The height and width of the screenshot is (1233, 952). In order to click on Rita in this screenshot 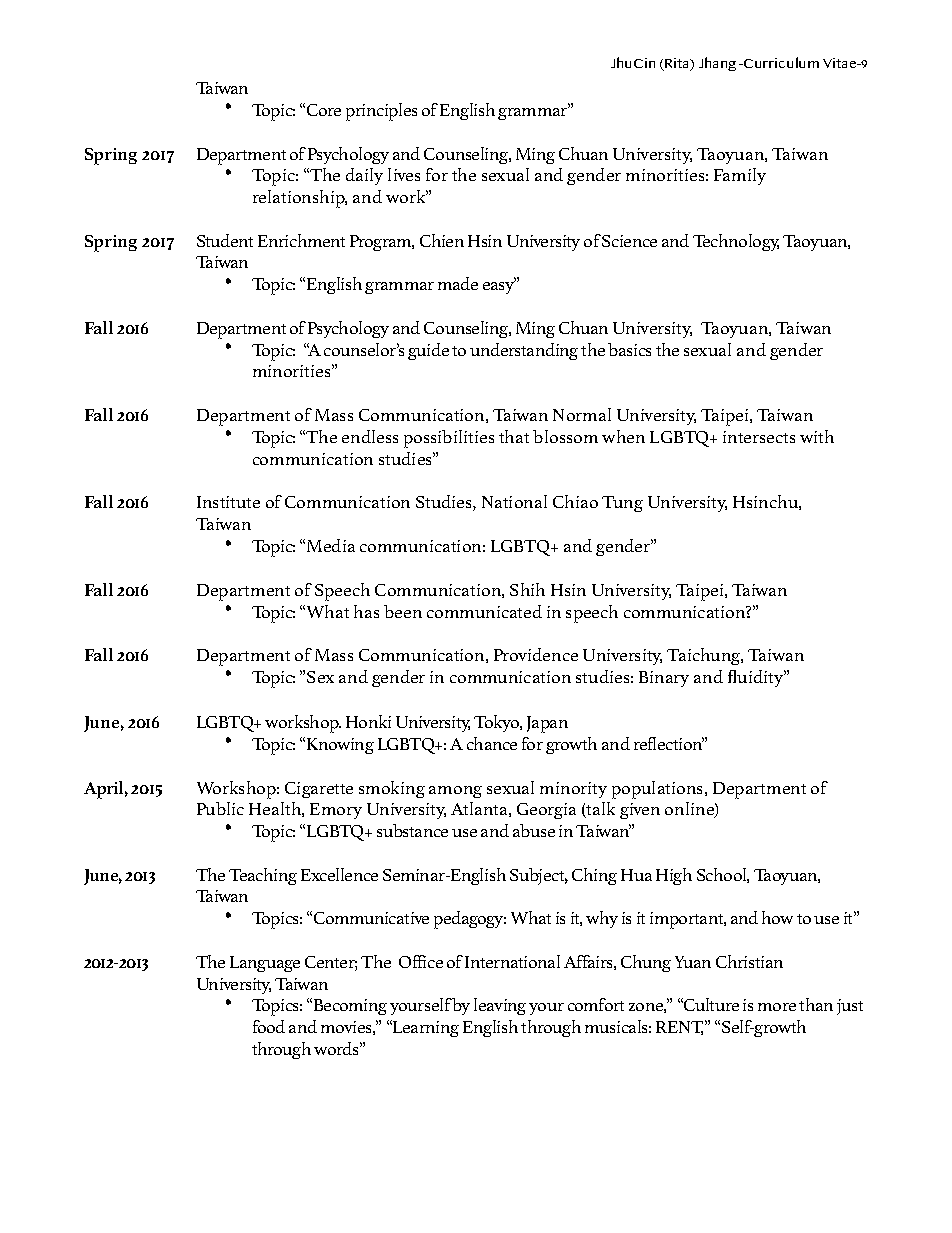, I will do `click(677, 64)`.
